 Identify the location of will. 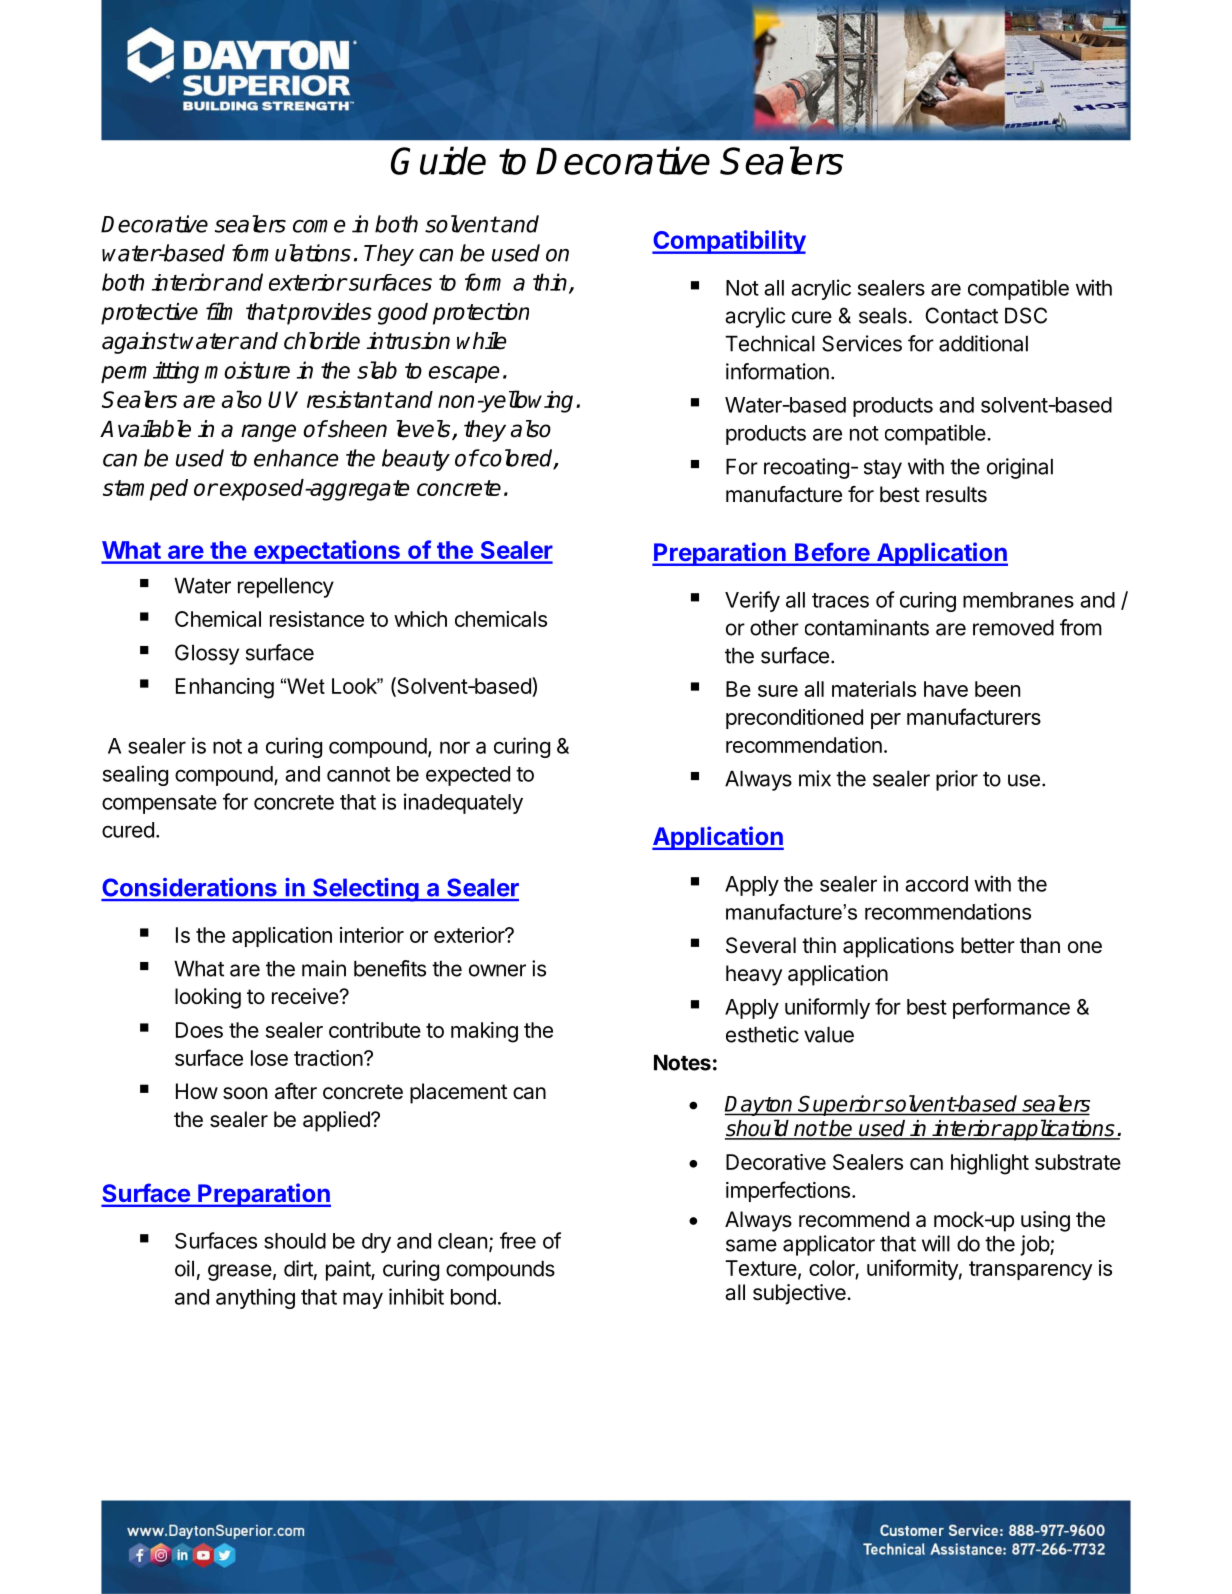
(936, 1243).
